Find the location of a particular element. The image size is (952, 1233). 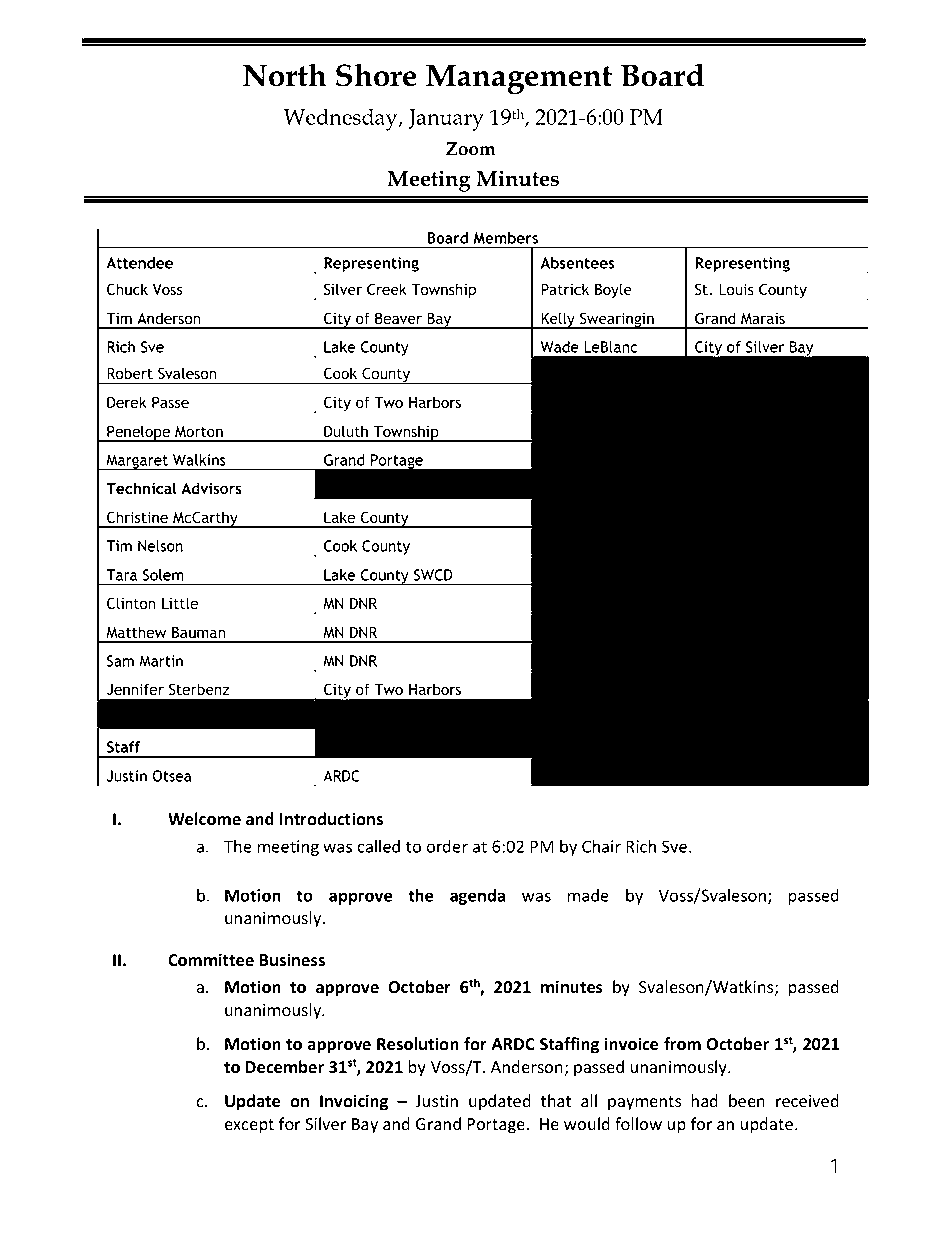

Management is located at coordinates (519, 79).
